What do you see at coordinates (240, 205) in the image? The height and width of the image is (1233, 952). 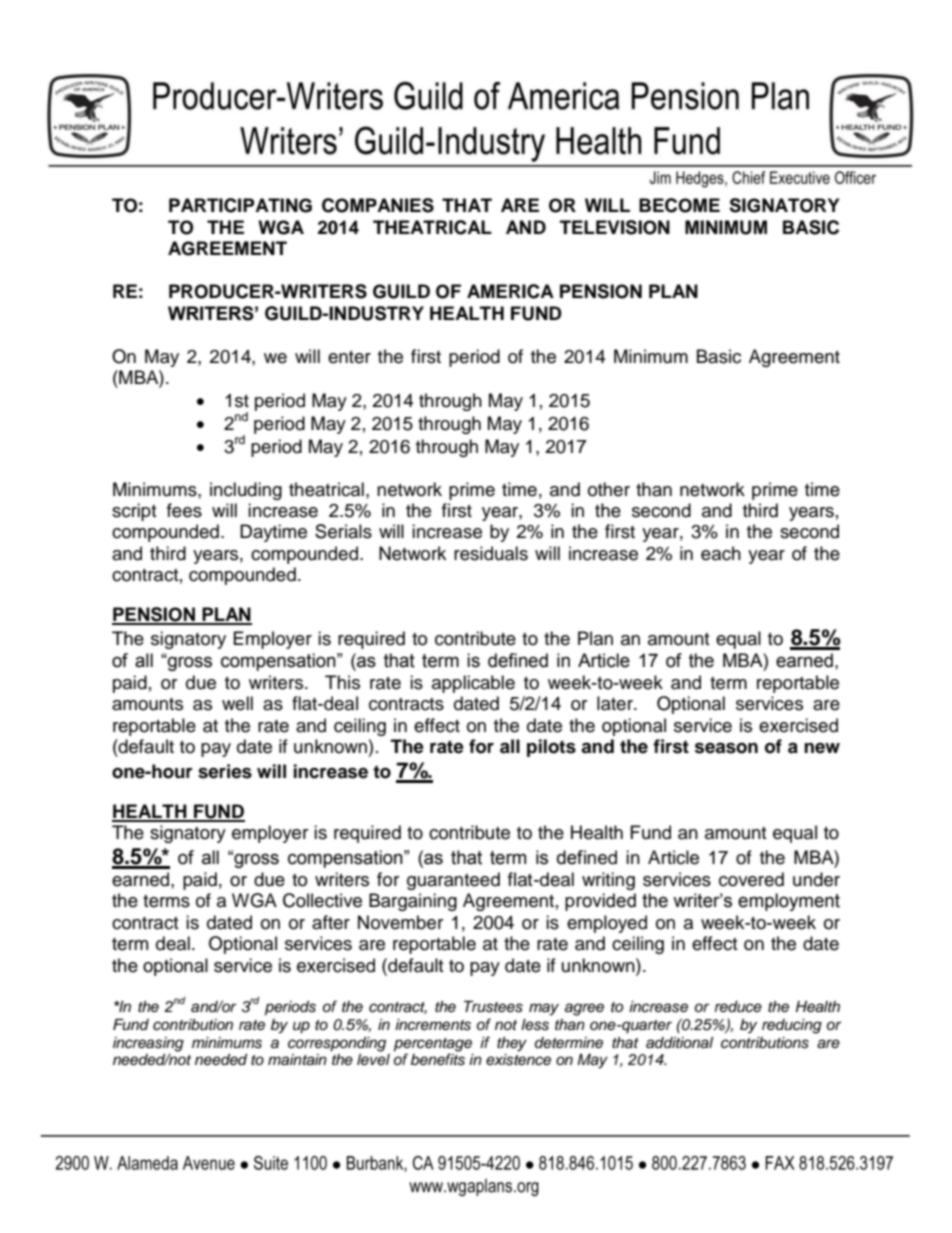 I see `PARTICIPATING` at bounding box center [240, 205].
